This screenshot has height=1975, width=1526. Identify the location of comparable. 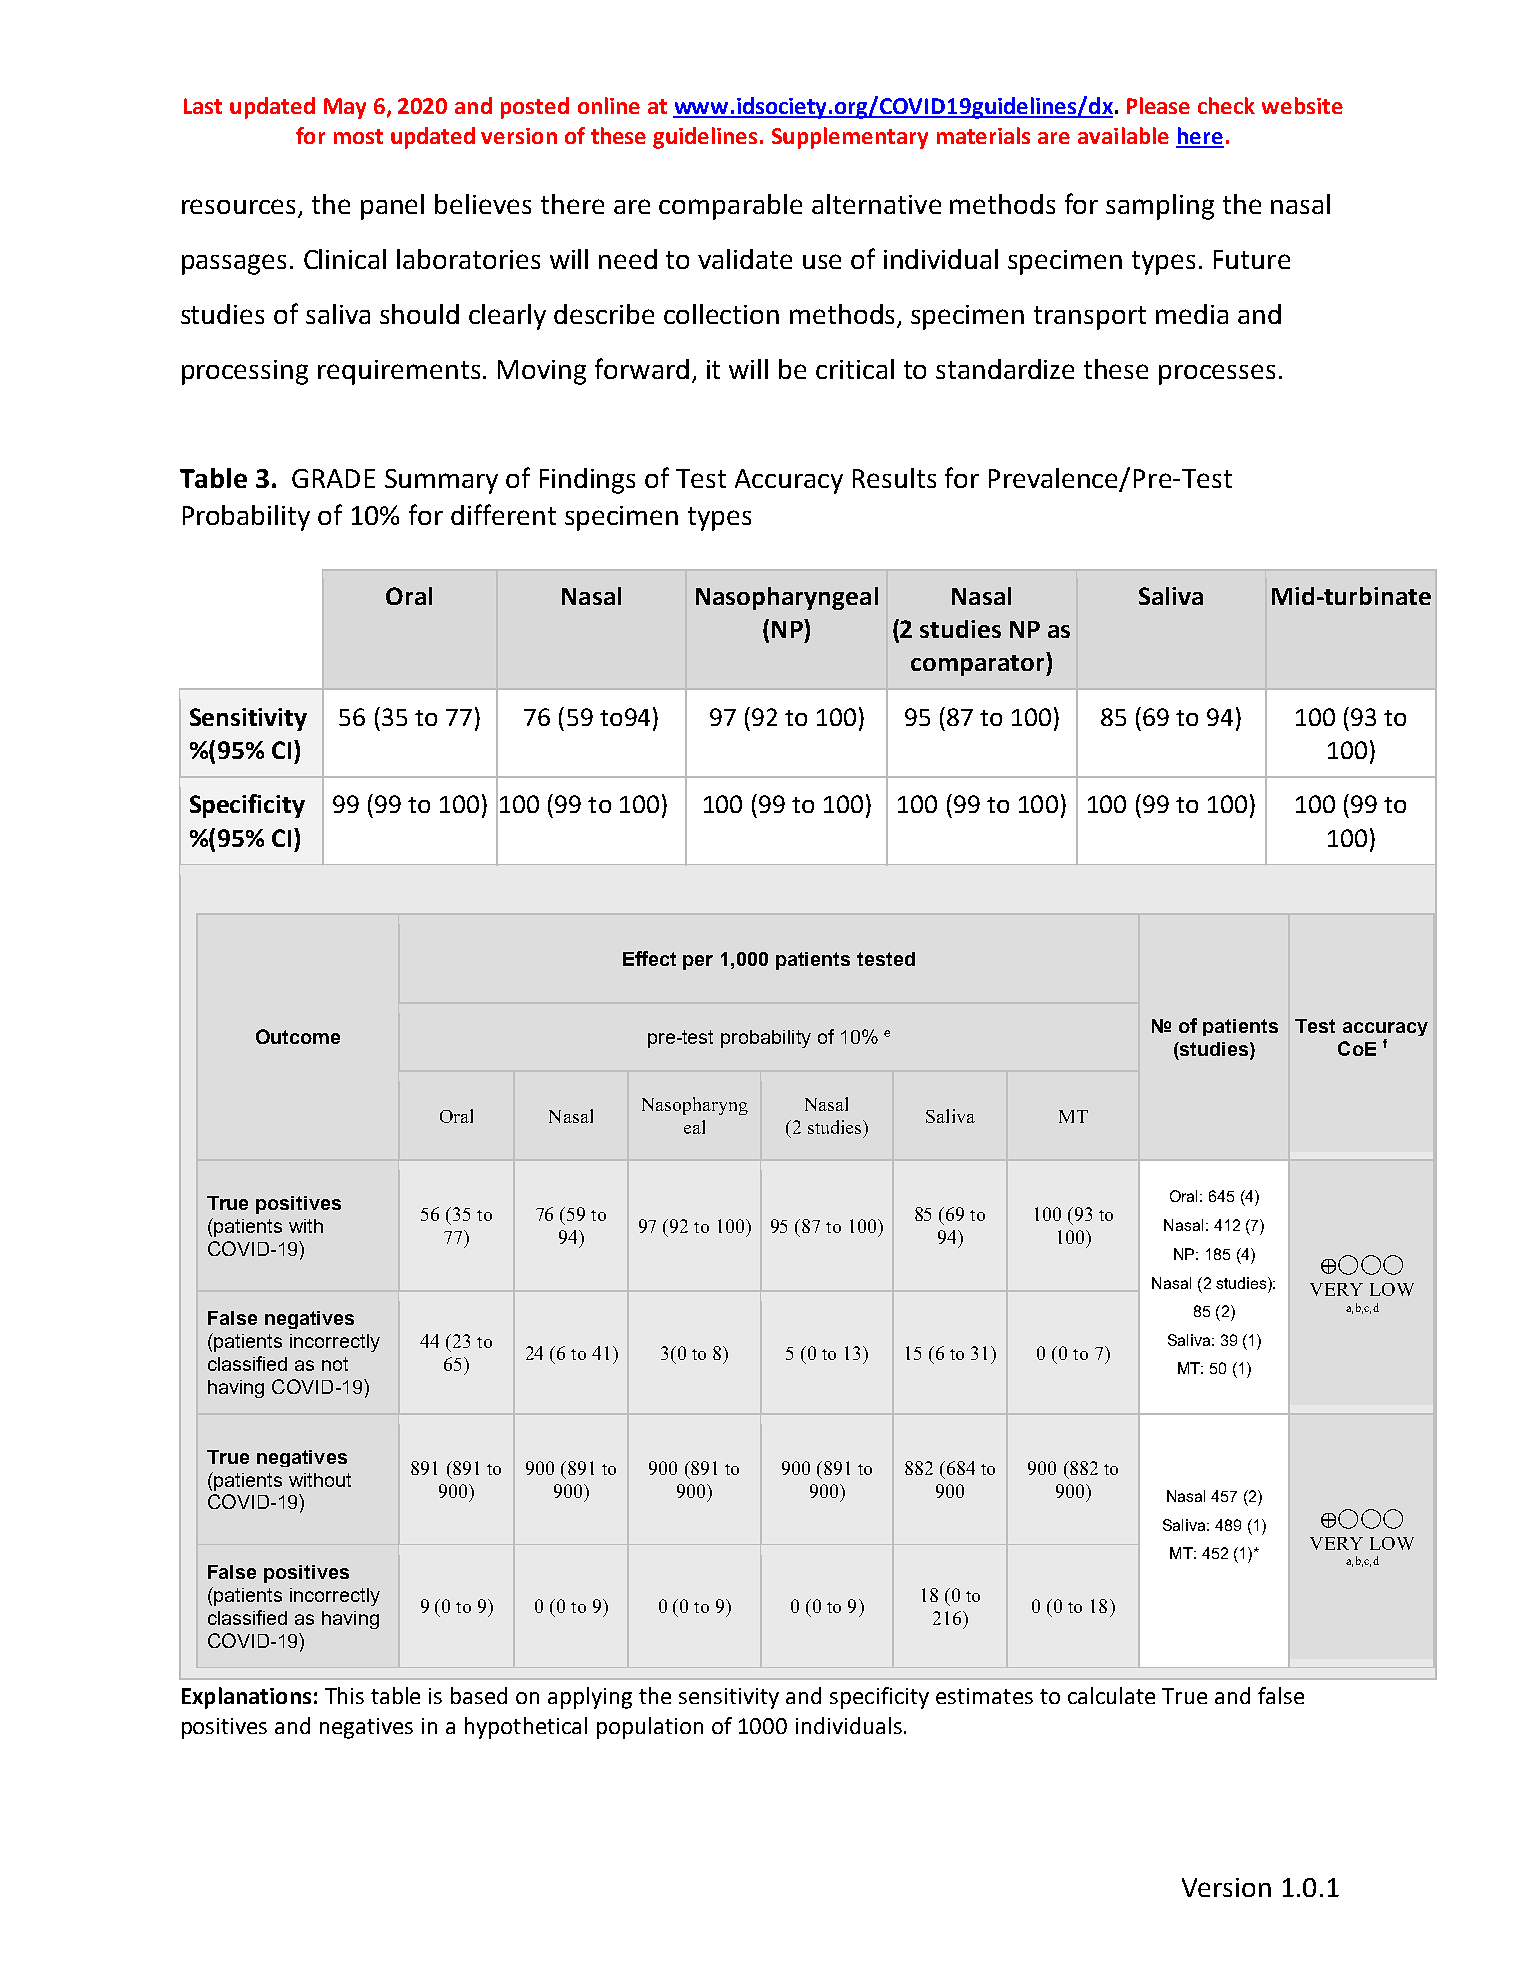
(730, 207).
